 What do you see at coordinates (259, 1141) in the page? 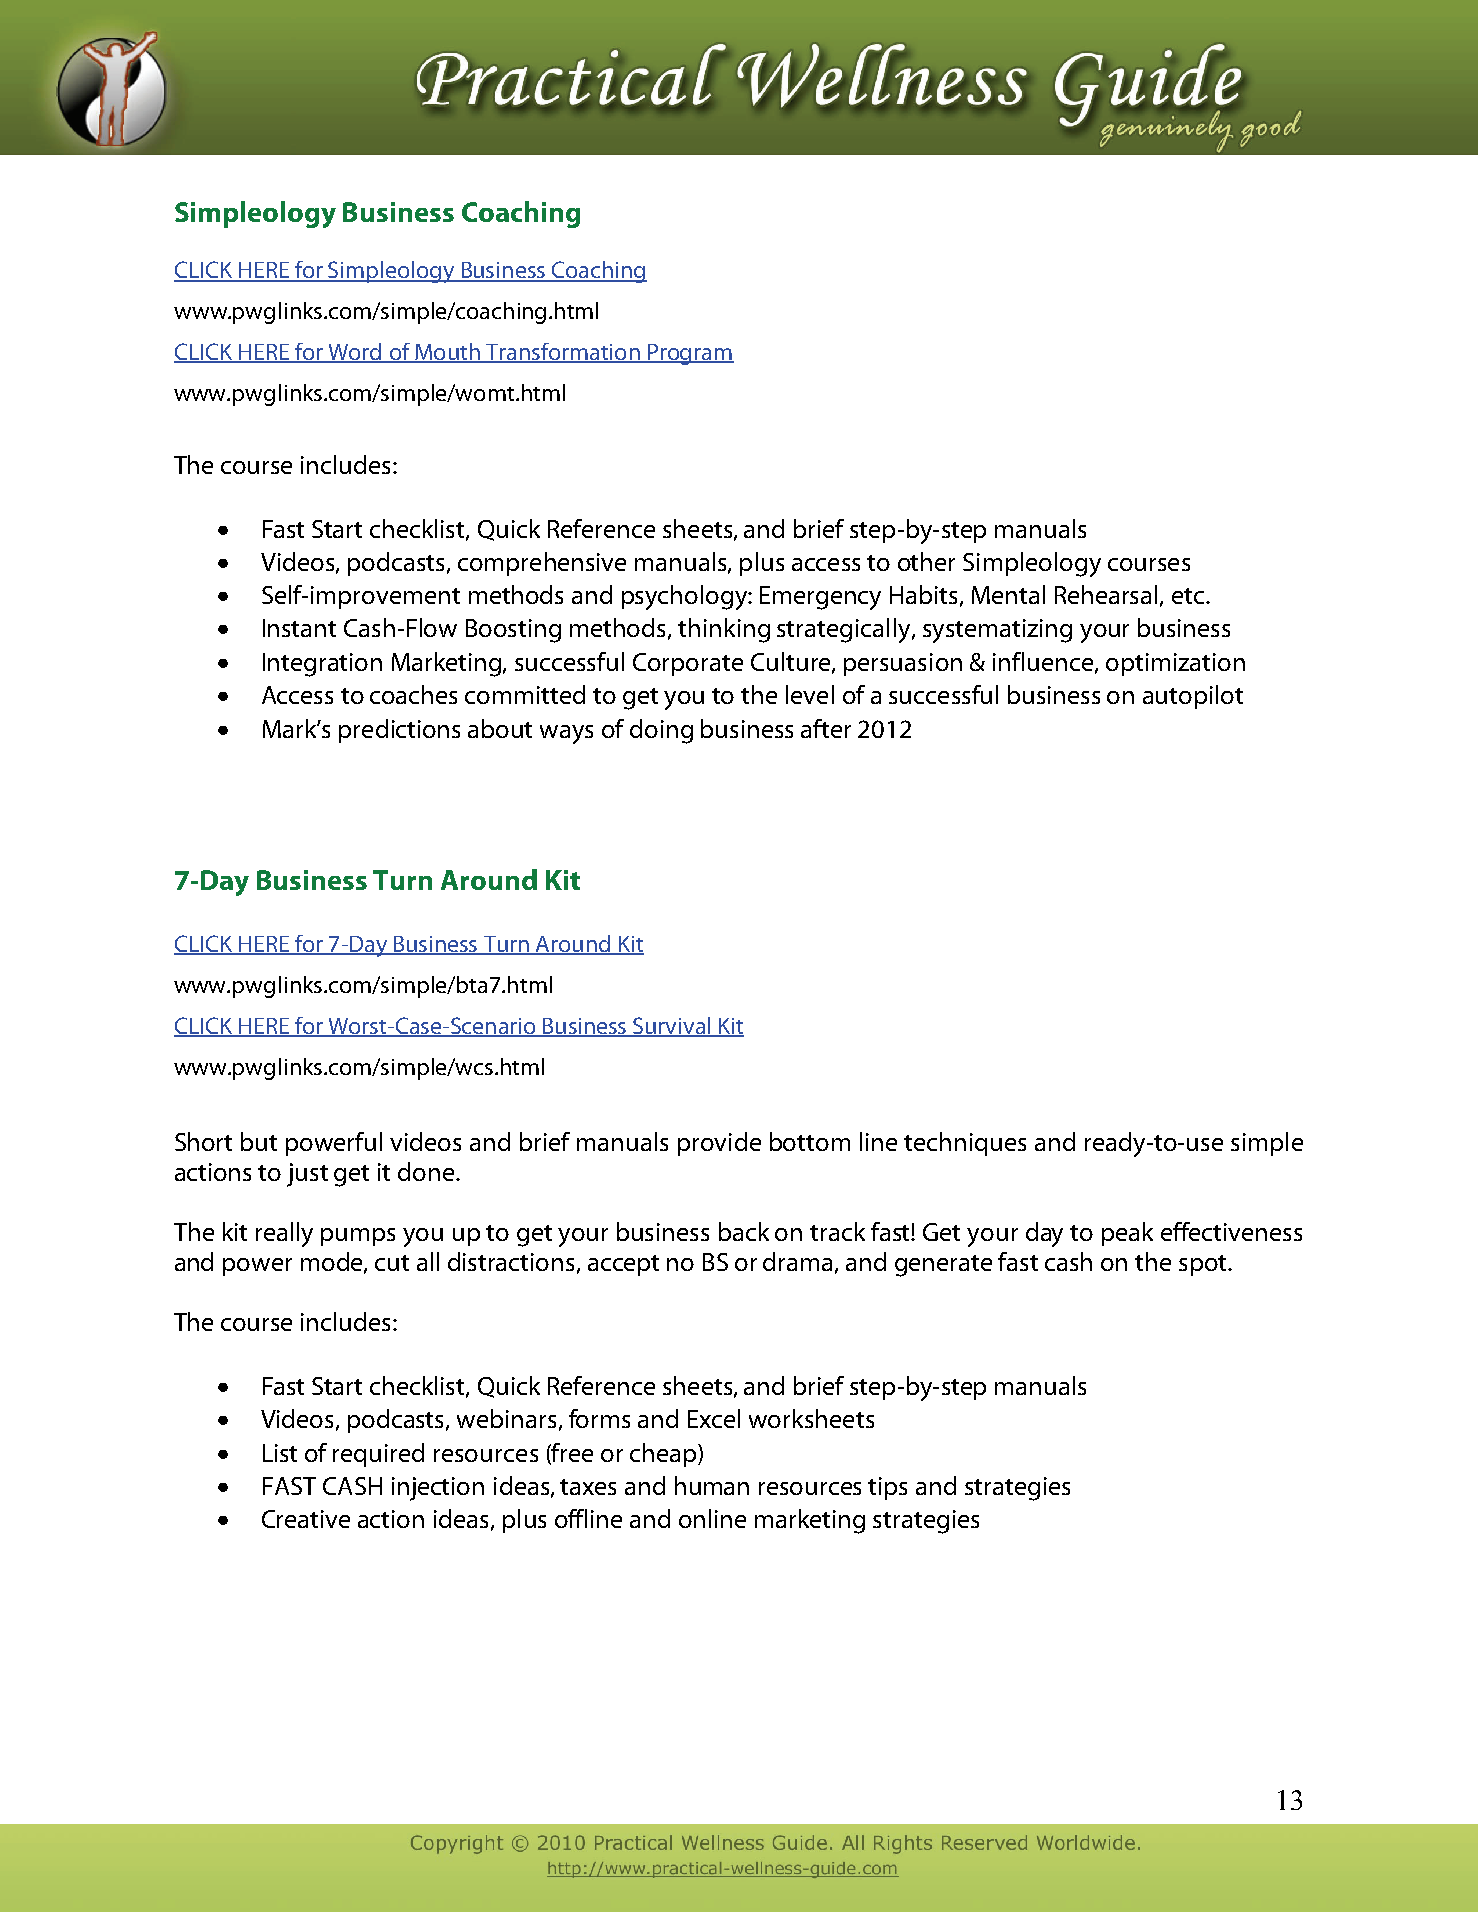
I see `but` at bounding box center [259, 1141].
